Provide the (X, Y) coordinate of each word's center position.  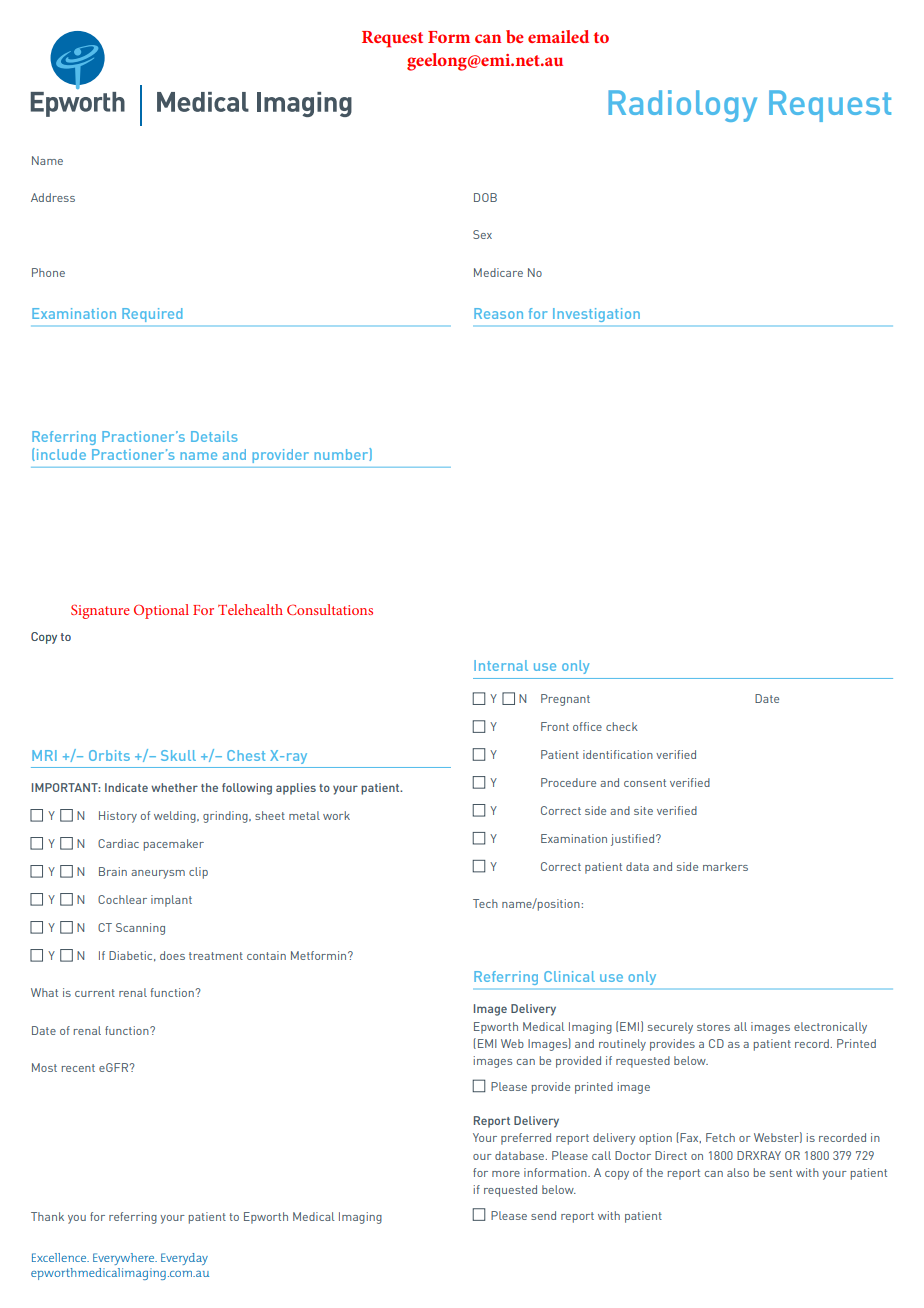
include (60, 454)
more (506, 1174)
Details (214, 436)
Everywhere (125, 1259)
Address (53, 197)
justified (632, 840)
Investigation (596, 315)
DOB (485, 197)
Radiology (682, 106)
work (336, 815)
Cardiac (118, 843)
